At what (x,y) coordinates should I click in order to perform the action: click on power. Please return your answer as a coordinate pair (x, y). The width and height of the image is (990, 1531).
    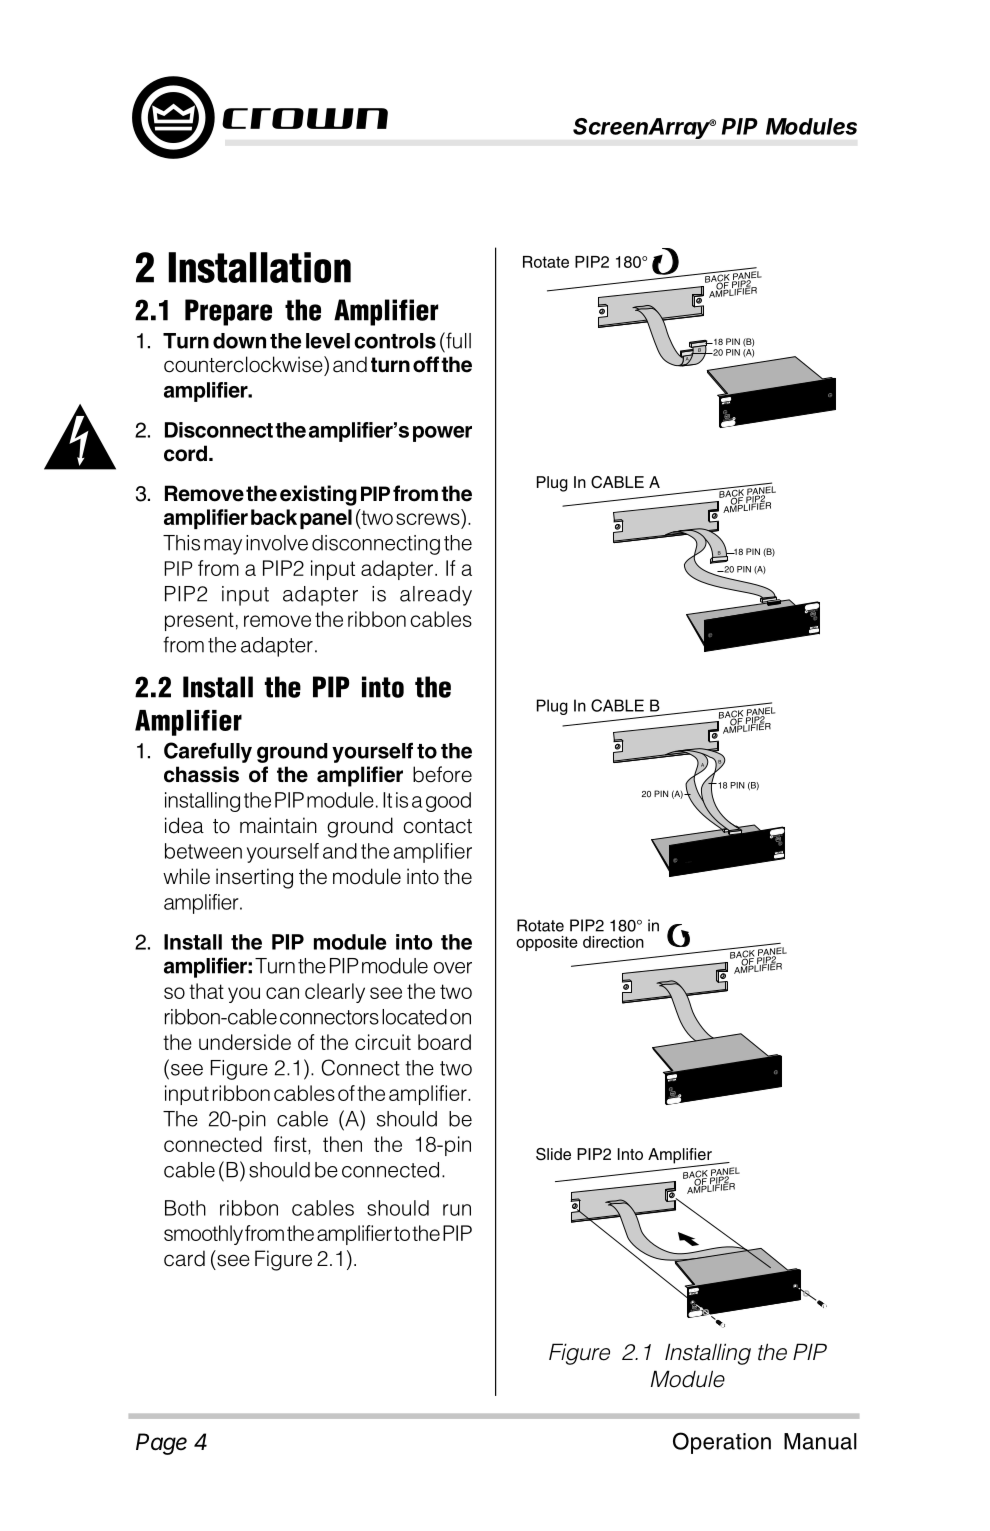
    Looking at the image, I should click on (442, 434).
